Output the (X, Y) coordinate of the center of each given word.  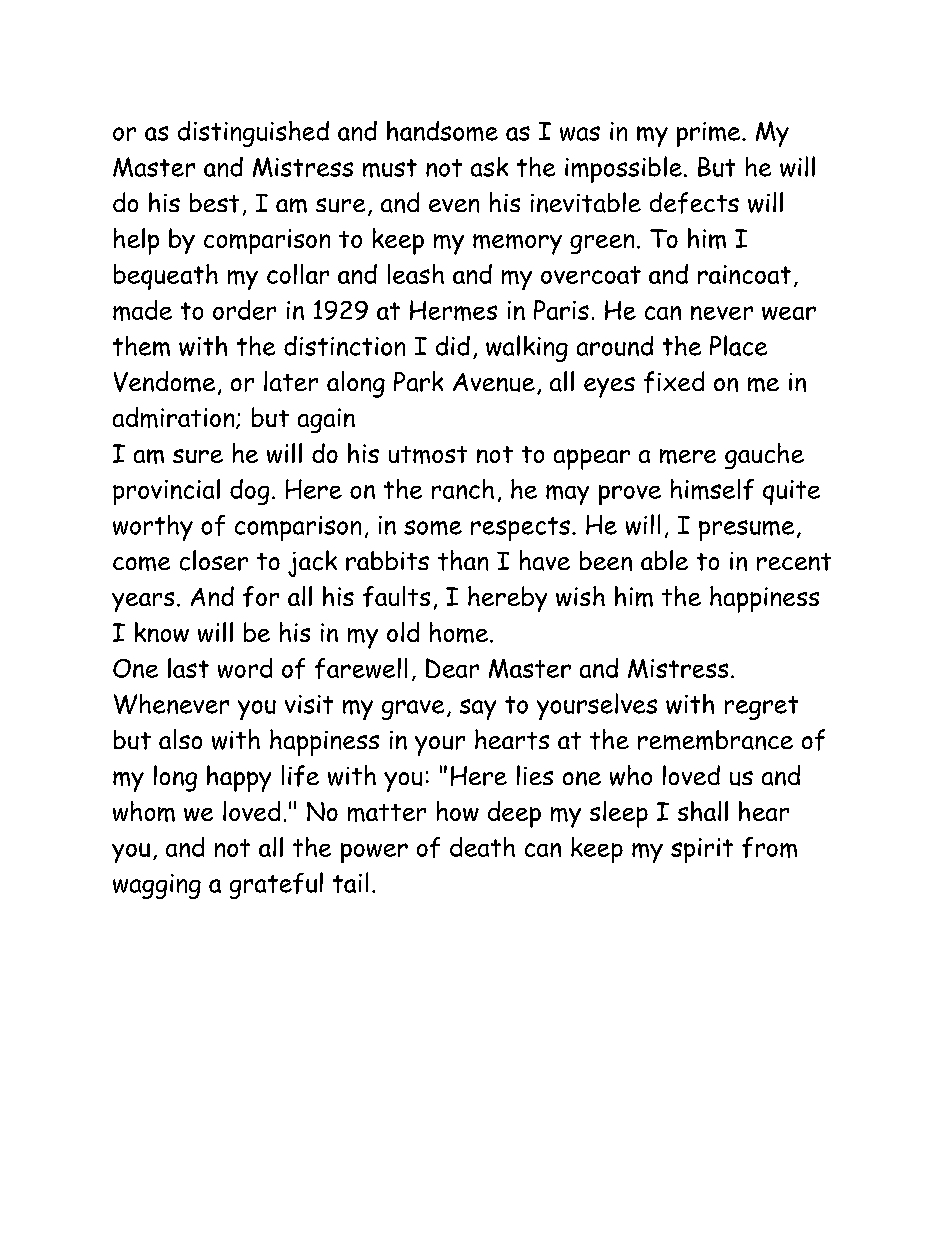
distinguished (253, 134)
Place (738, 345)
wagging (157, 886)
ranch (463, 489)
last (188, 668)
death (482, 847)
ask (489, 167)
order (244, 310)
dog (249, 492)
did (453, 346)
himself (712, 489)
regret (761, 708)
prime (710, 134)
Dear (452, 668)
